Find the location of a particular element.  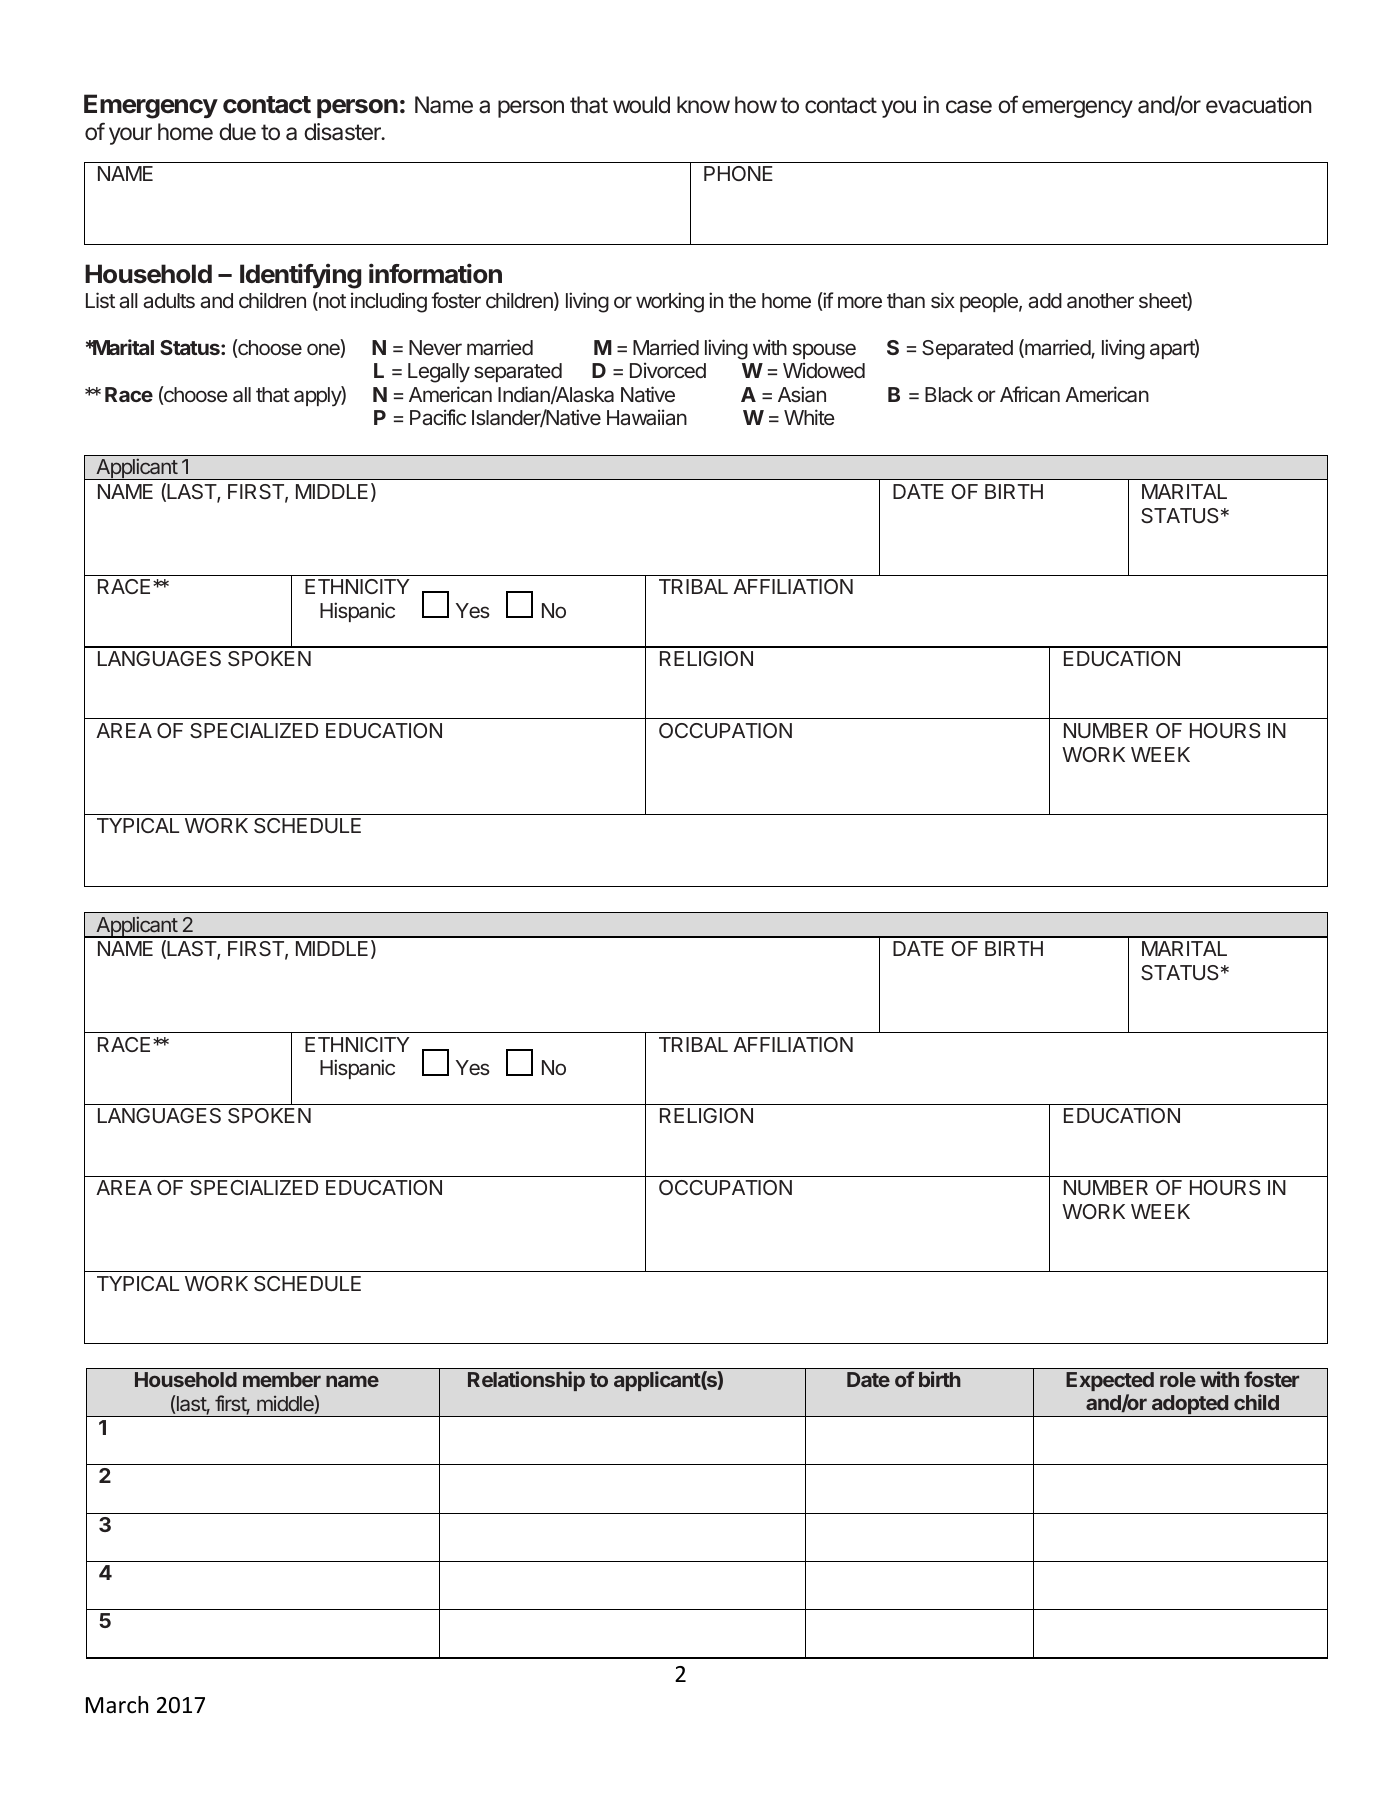

member is located at coordinates (282, 1379).
